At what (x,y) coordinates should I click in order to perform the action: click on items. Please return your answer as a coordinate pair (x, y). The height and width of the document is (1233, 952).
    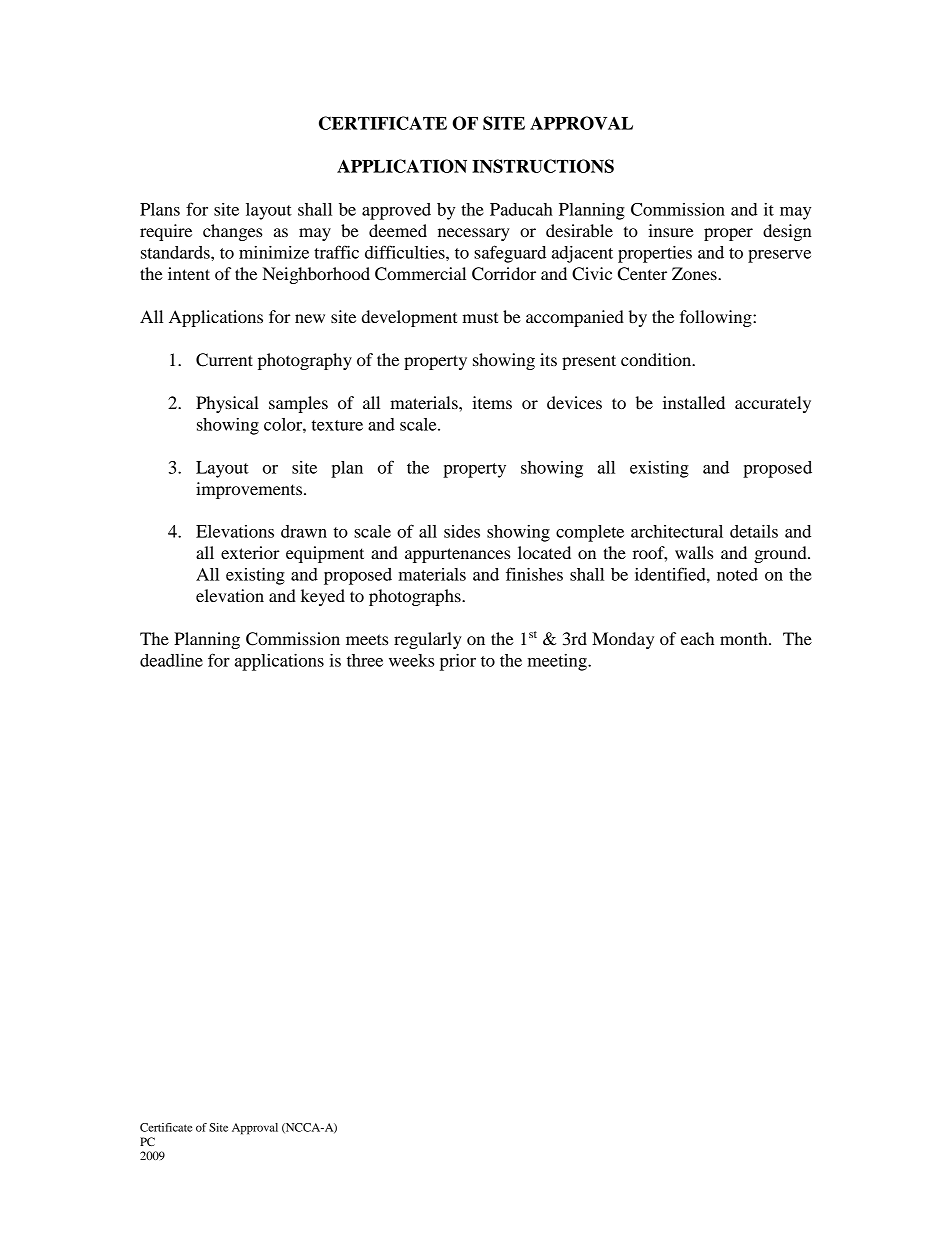
    Looking at the image, I should click on (492, 402).
